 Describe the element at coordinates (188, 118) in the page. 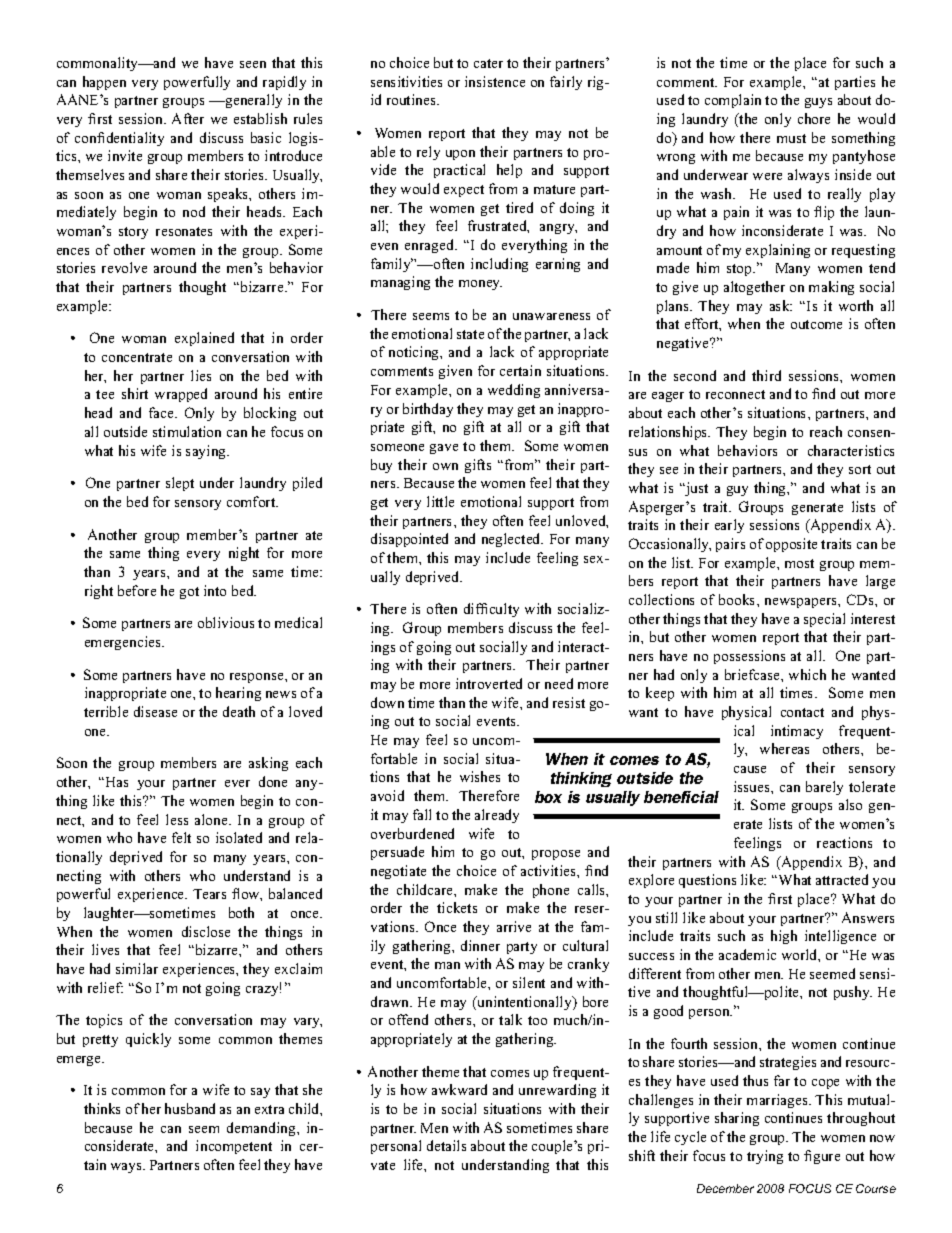

I see `After` at that location.
